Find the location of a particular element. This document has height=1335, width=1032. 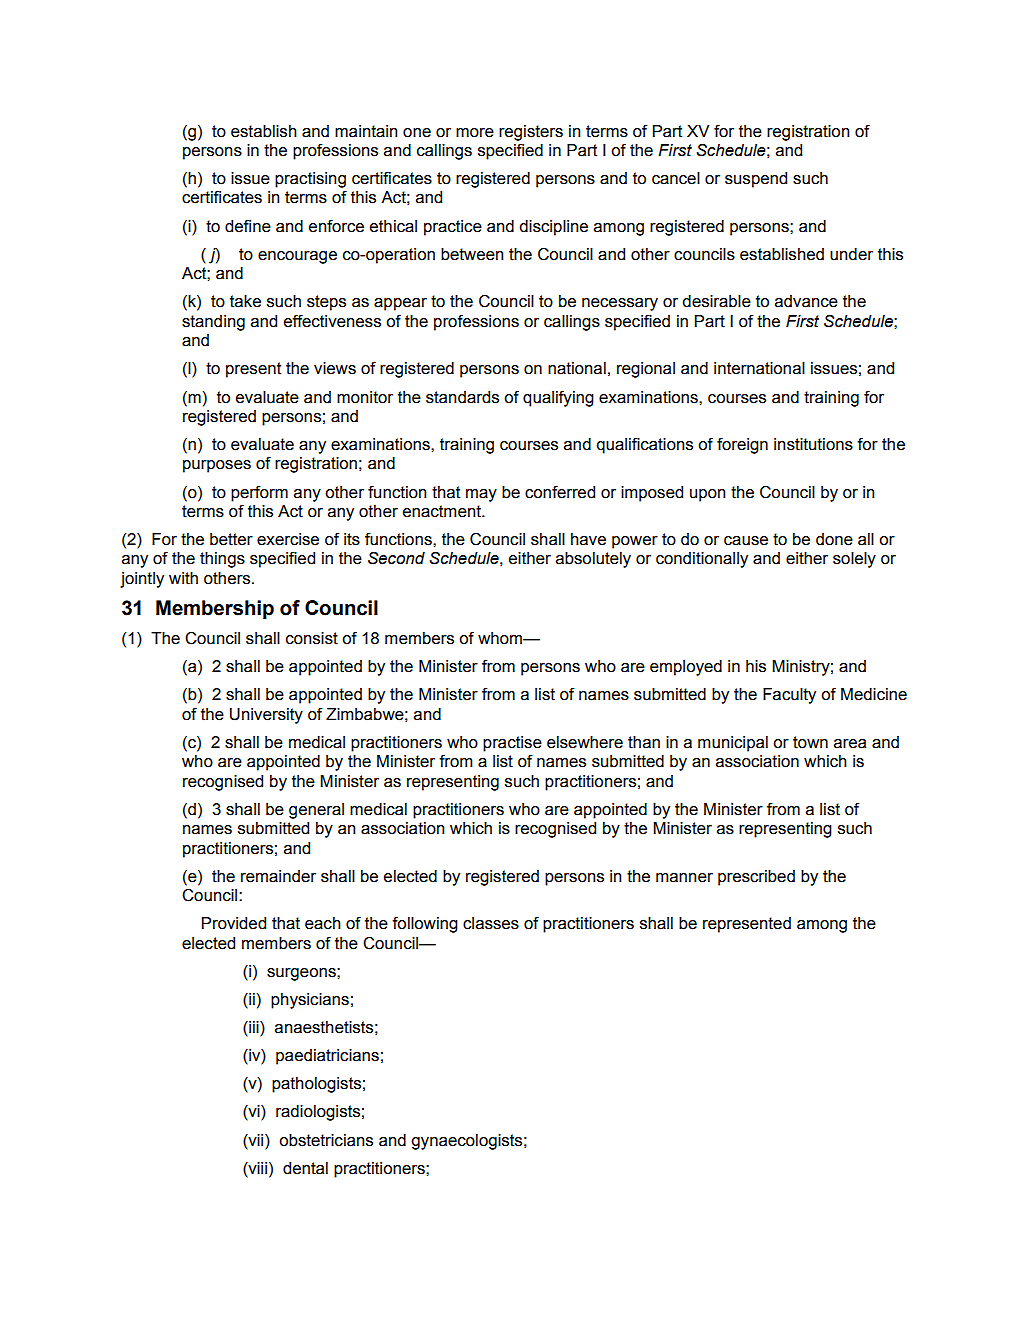

prescribed is located at coordinates (756, 878).
